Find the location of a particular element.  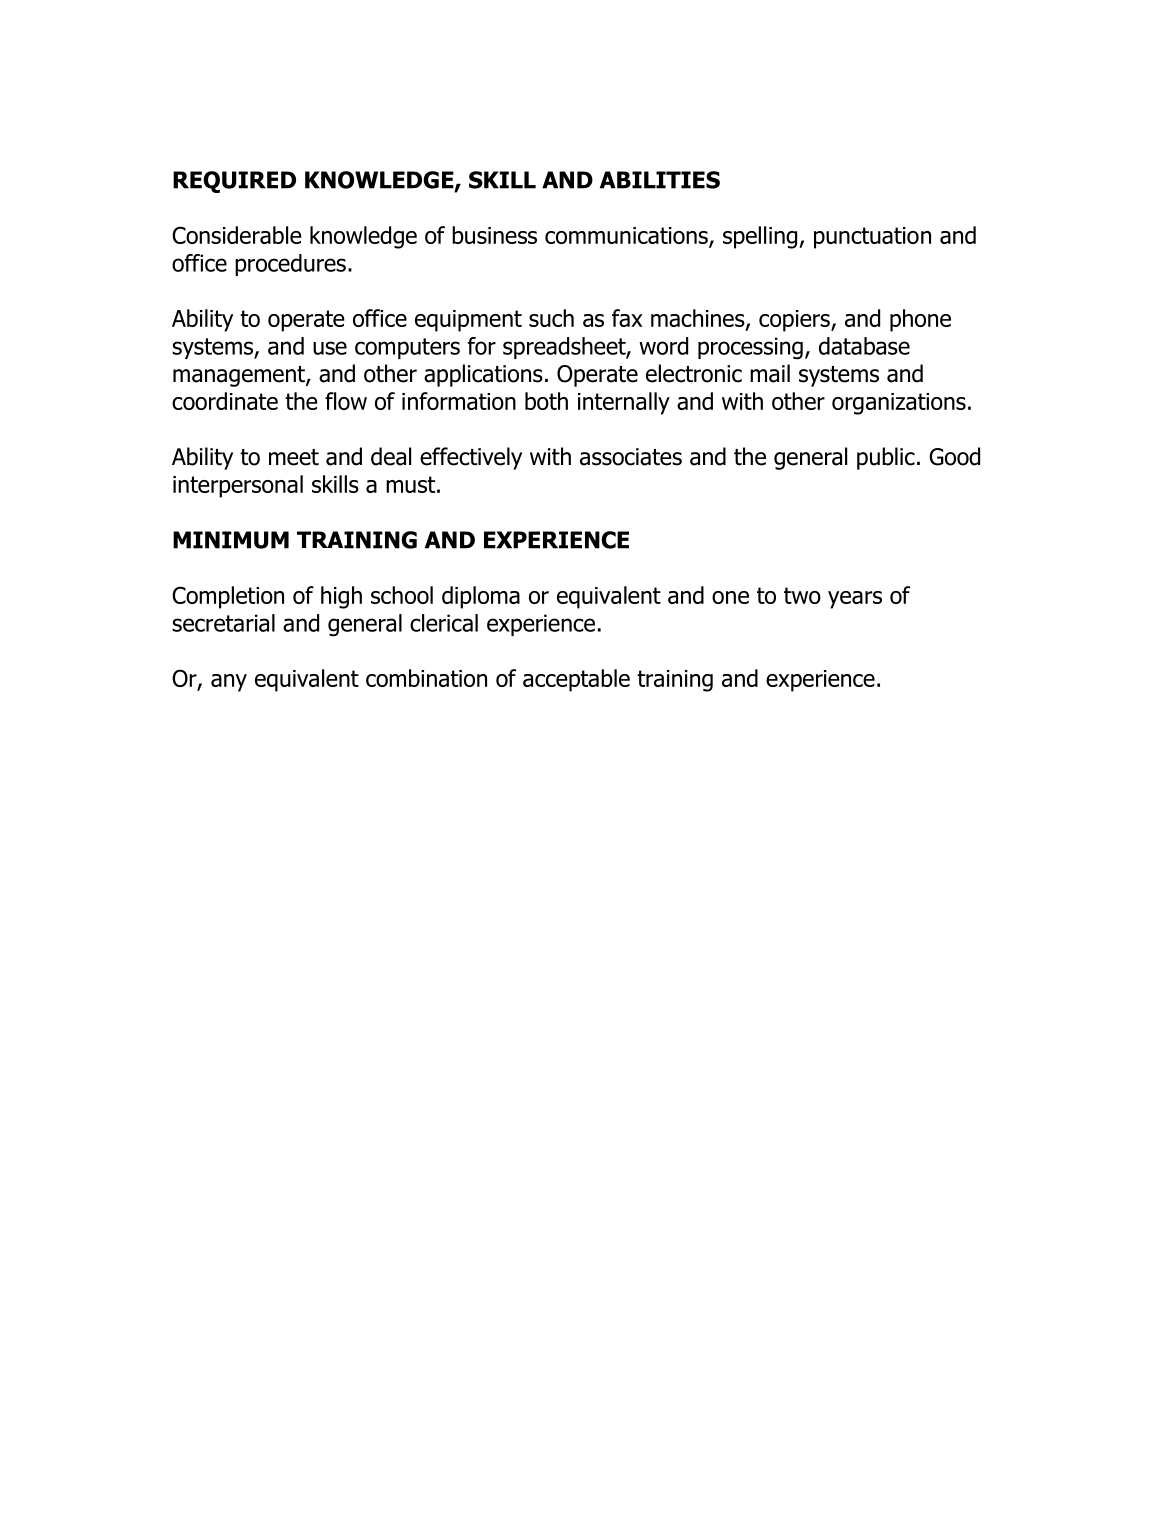

ABILITIES is located at coordinates (660, 180).
